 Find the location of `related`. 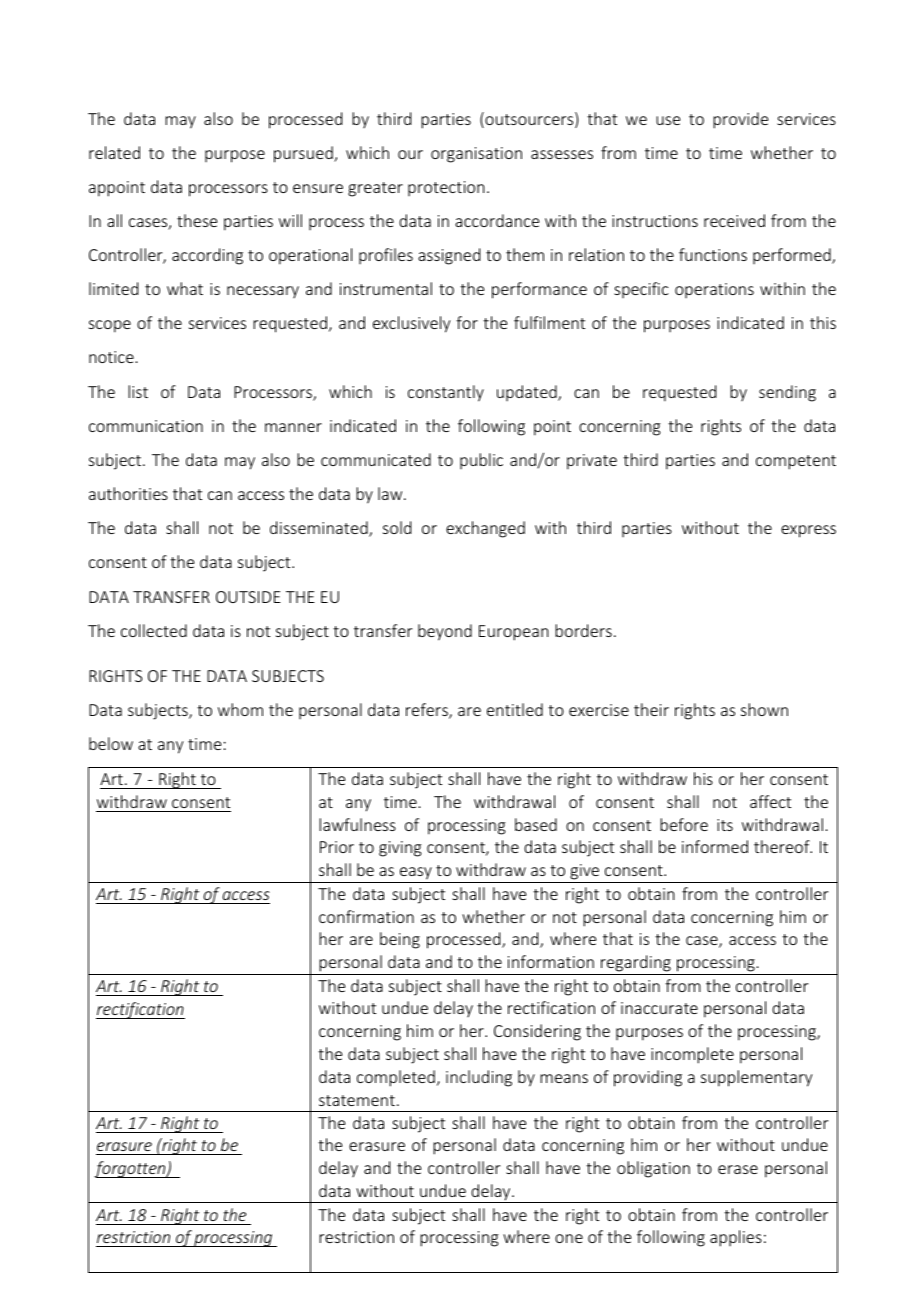

related is located at coordinates (114, 152).
